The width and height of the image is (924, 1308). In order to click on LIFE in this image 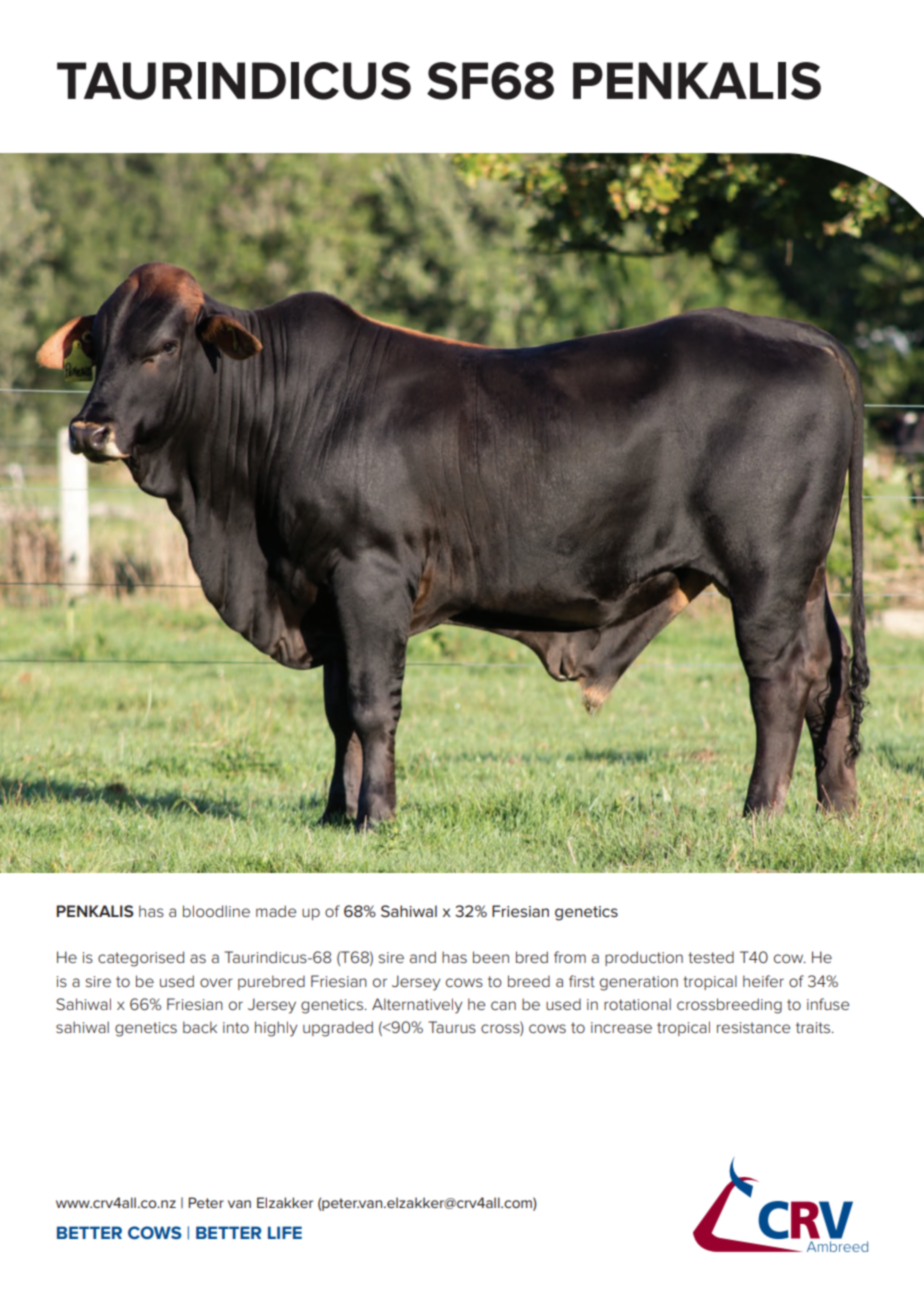, I will do `click(285, 1232)`.
